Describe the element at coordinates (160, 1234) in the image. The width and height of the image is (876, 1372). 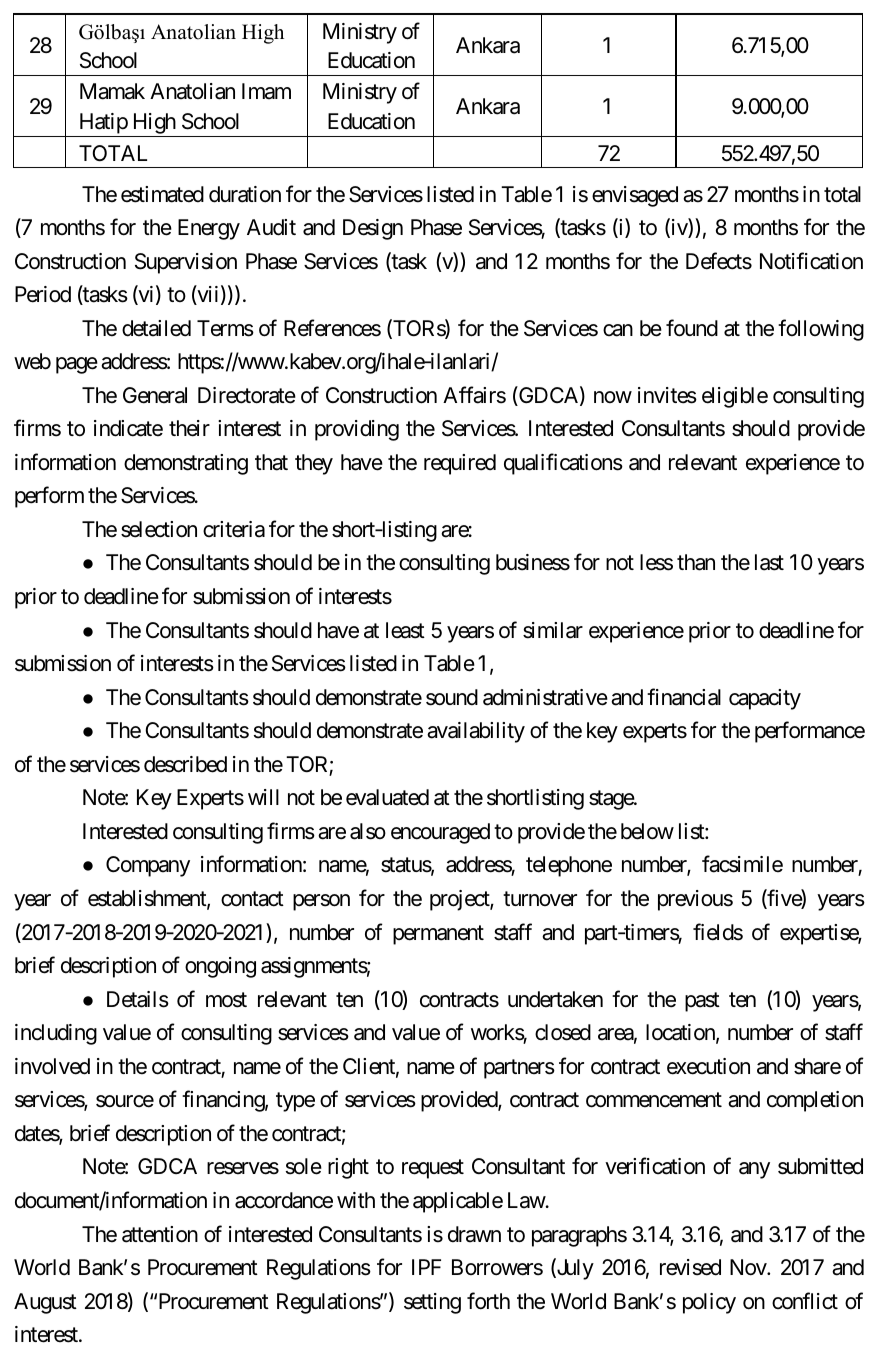
I see `attention` at that location.
